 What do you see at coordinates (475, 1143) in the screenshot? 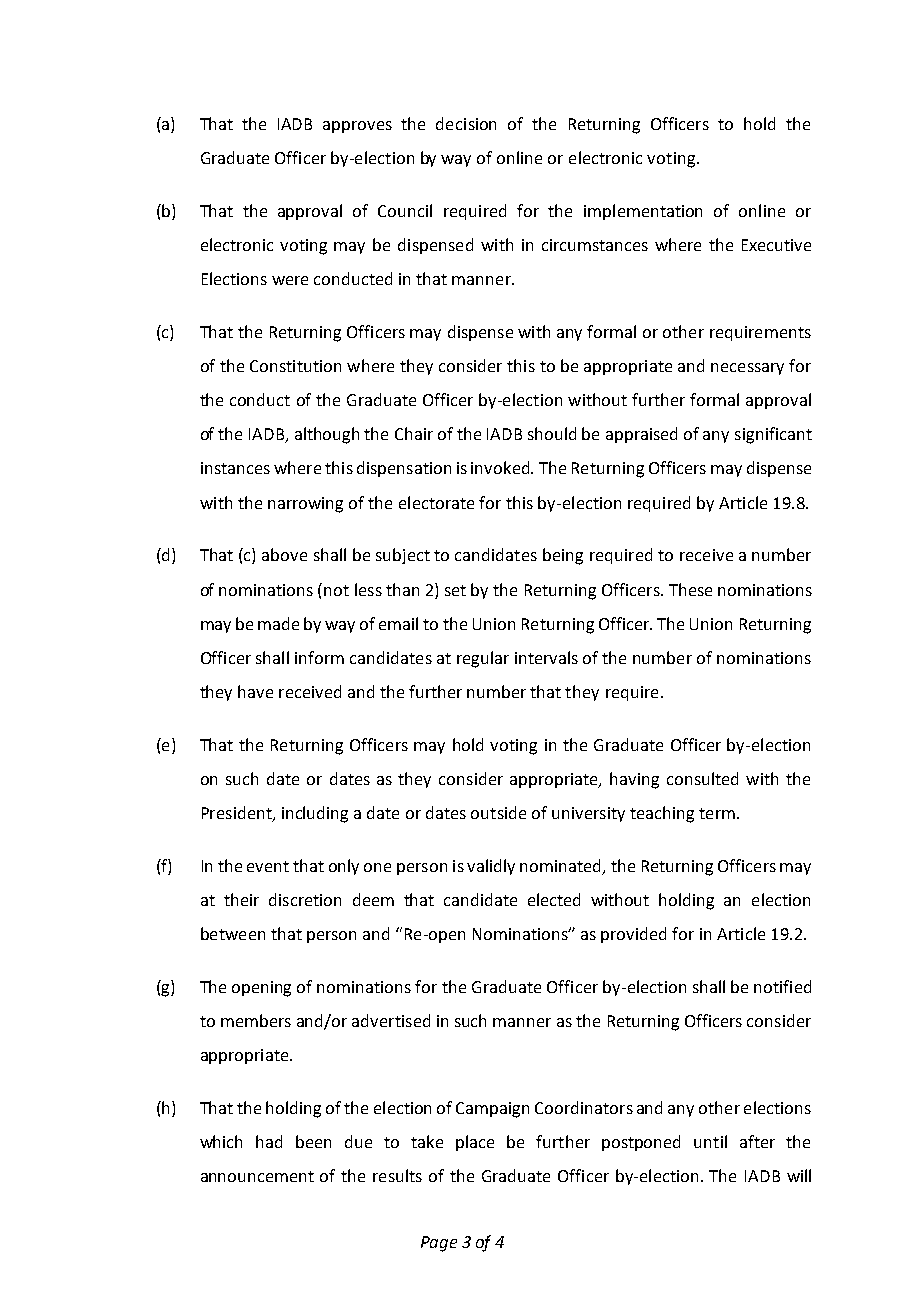
I see `place` at bounding box center [475, 1143].
